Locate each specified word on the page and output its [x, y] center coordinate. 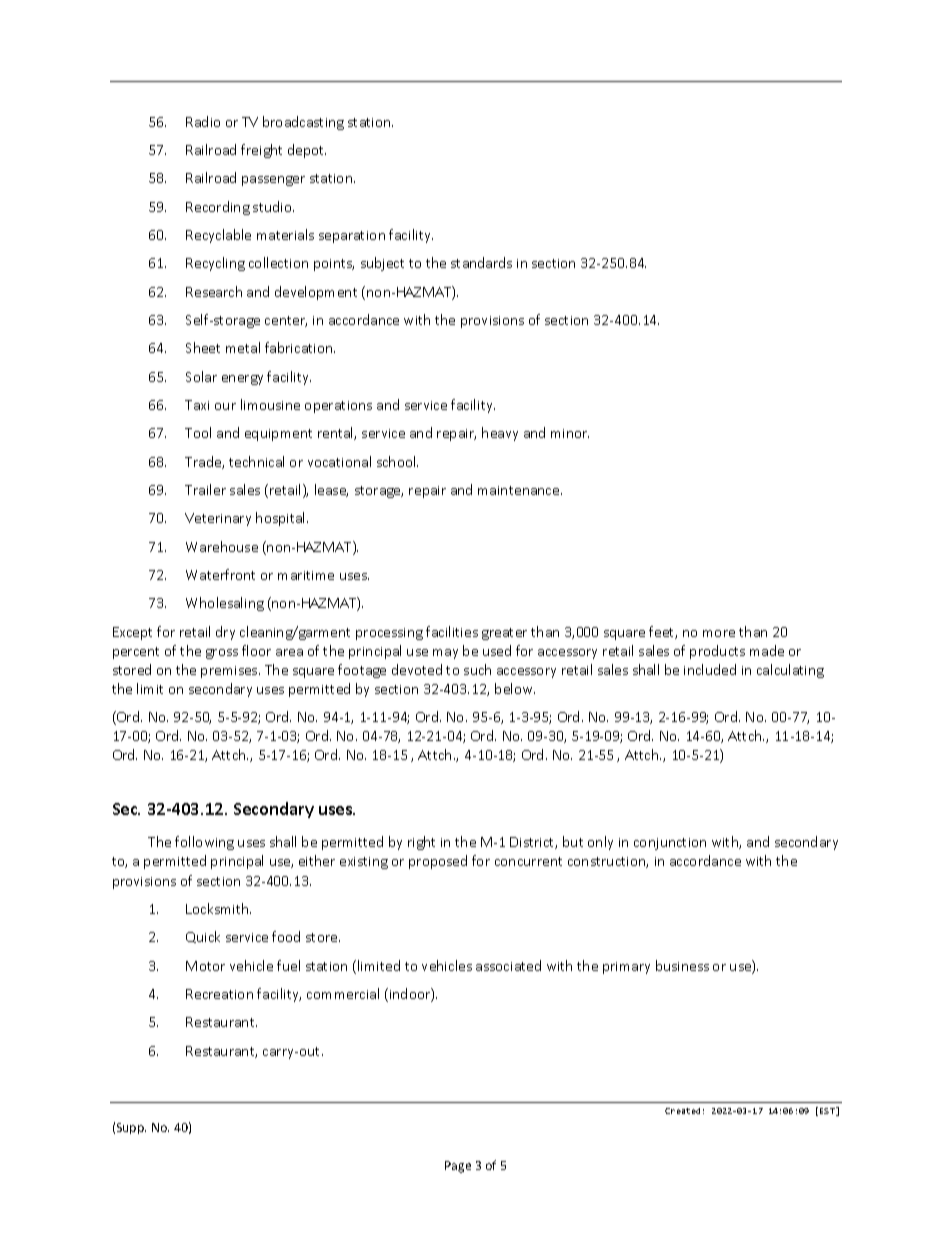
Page [458, 1167]
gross [222, 654]
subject [382, 264]
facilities [452, 631]
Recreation [219, 994]
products [717, 652]
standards [481, 262]
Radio [203, 121]
